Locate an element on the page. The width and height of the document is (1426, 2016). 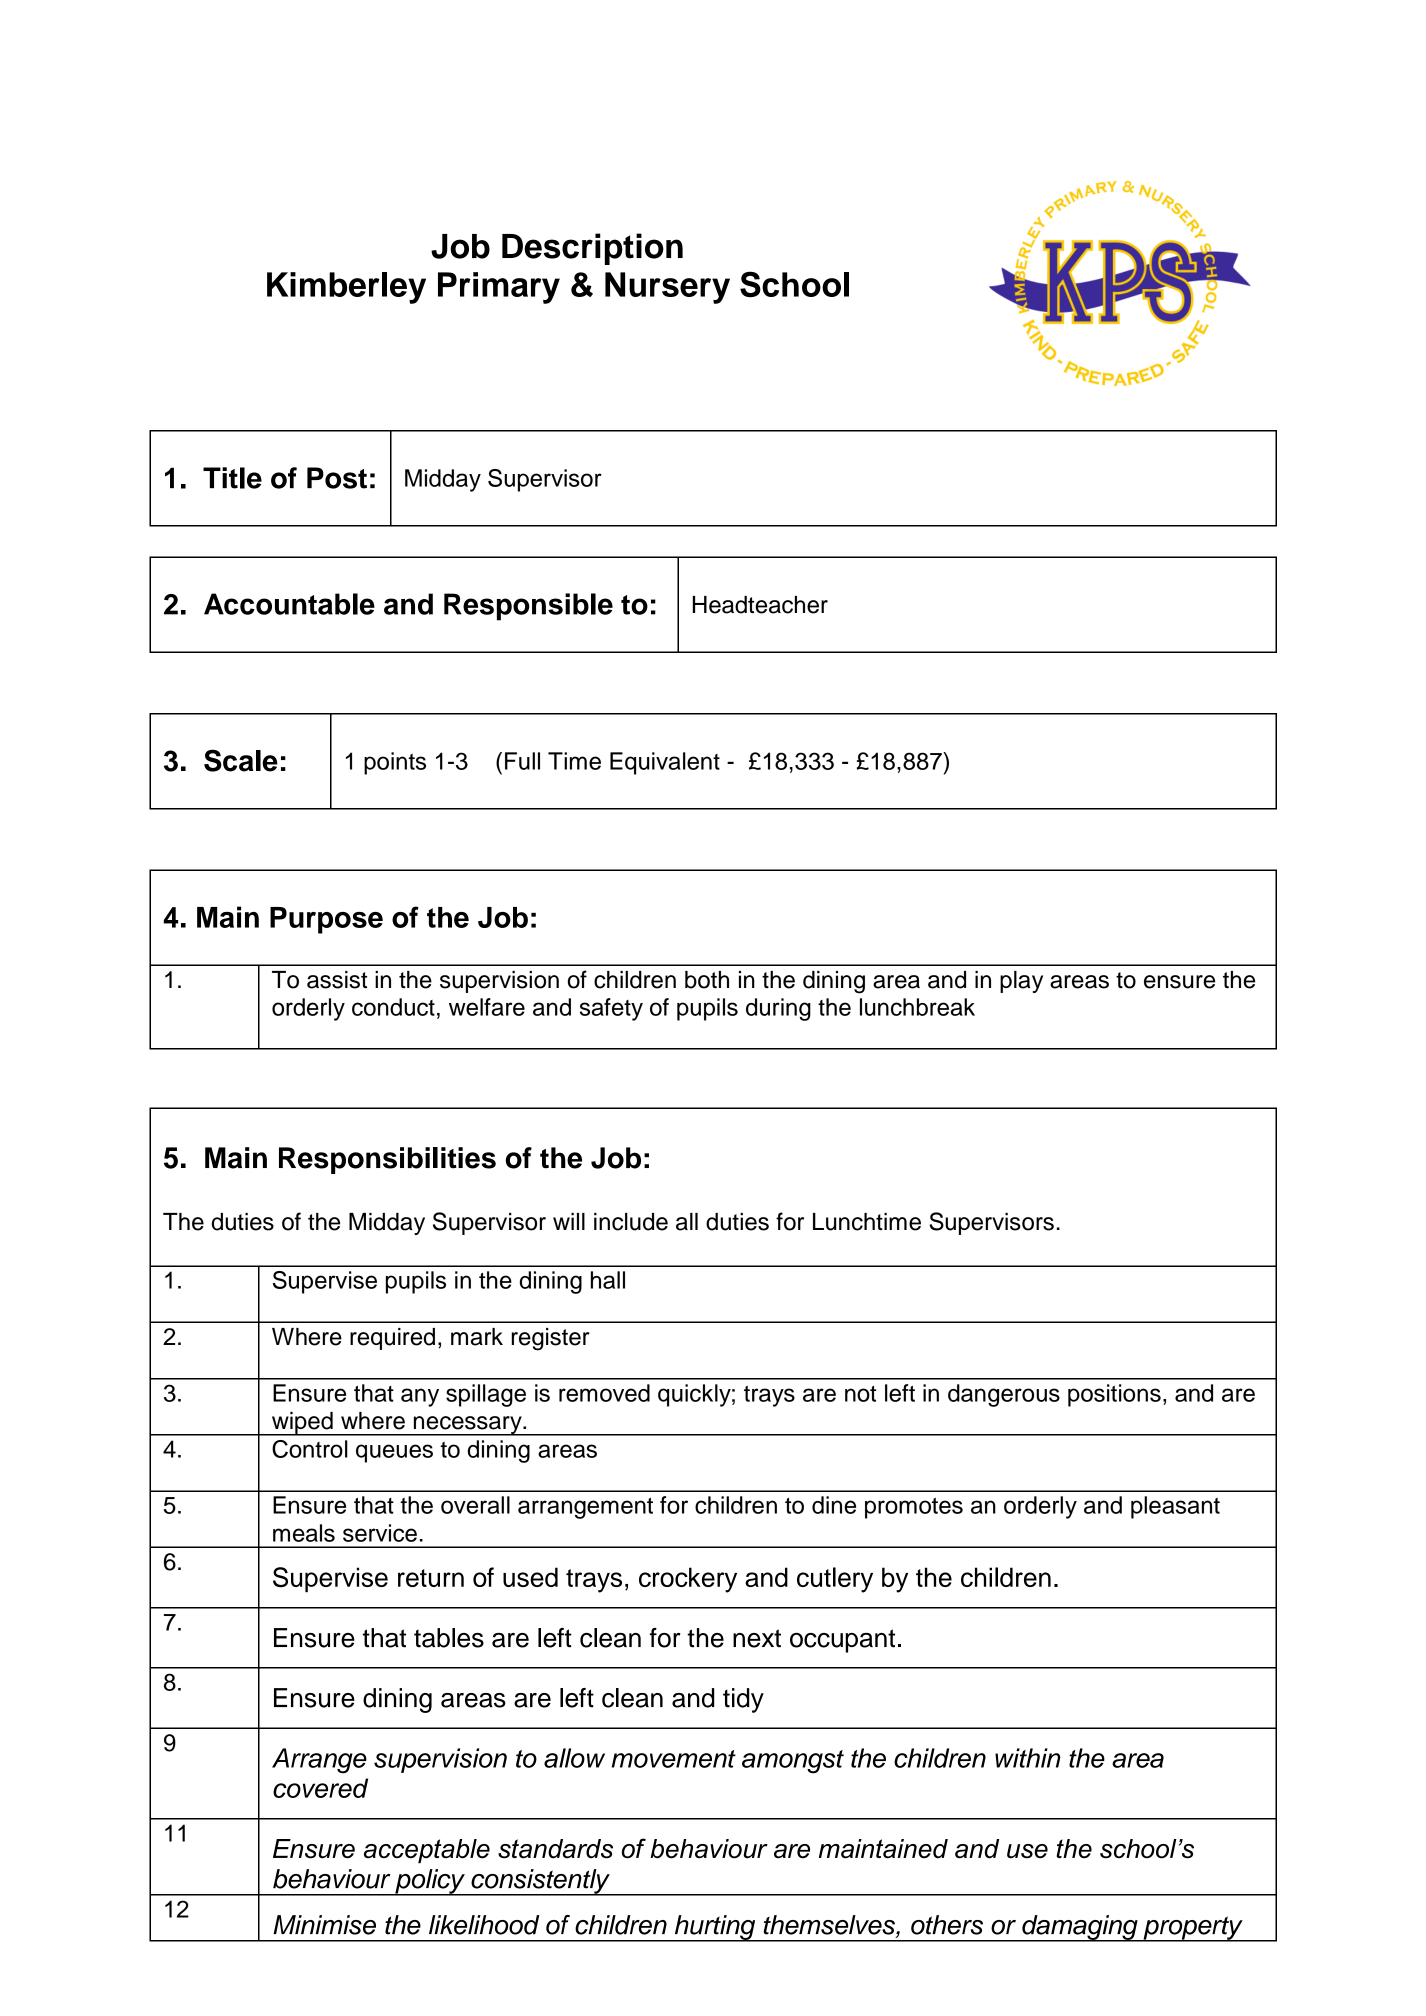
Responsibilities is located at coordinates (387, 1160).
